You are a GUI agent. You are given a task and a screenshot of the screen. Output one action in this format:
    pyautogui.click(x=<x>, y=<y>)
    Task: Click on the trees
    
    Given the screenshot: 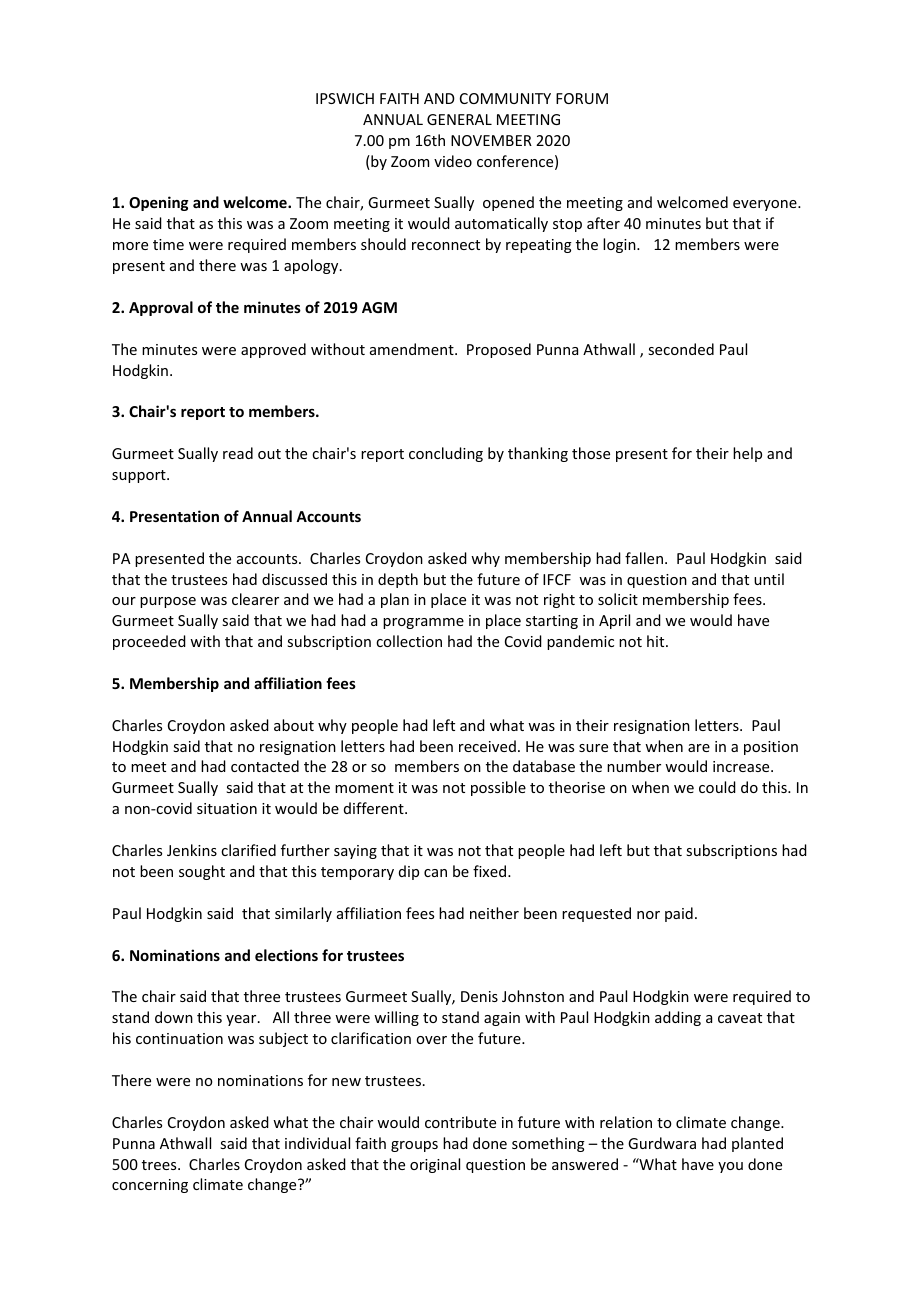 What is the action you would take?
    pyautogui.click(x=160, y=1165)
